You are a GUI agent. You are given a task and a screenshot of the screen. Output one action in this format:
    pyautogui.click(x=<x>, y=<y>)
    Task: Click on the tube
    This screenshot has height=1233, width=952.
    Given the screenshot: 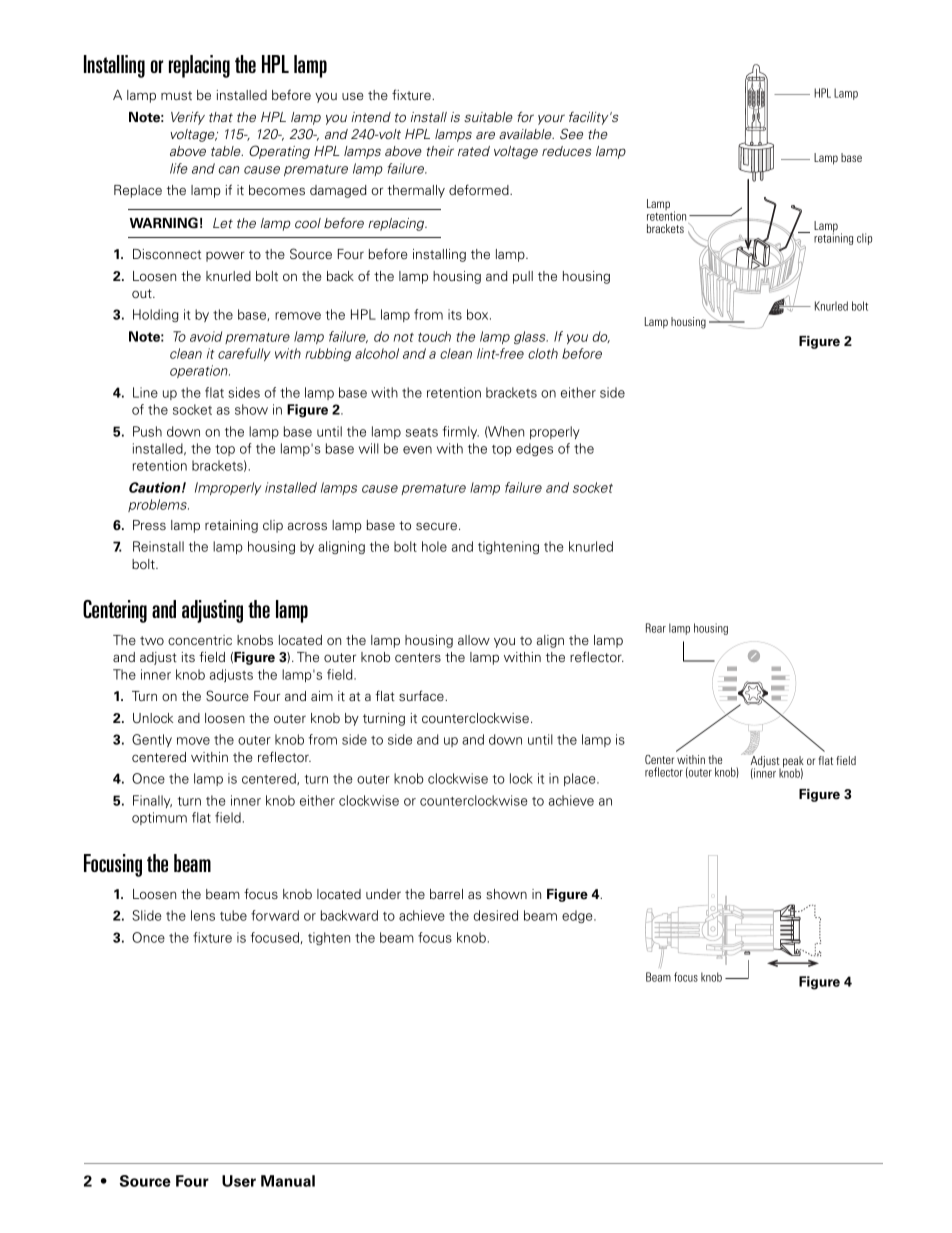 What is the action you would take?
    pyautogui.click(x=233, y=915)
